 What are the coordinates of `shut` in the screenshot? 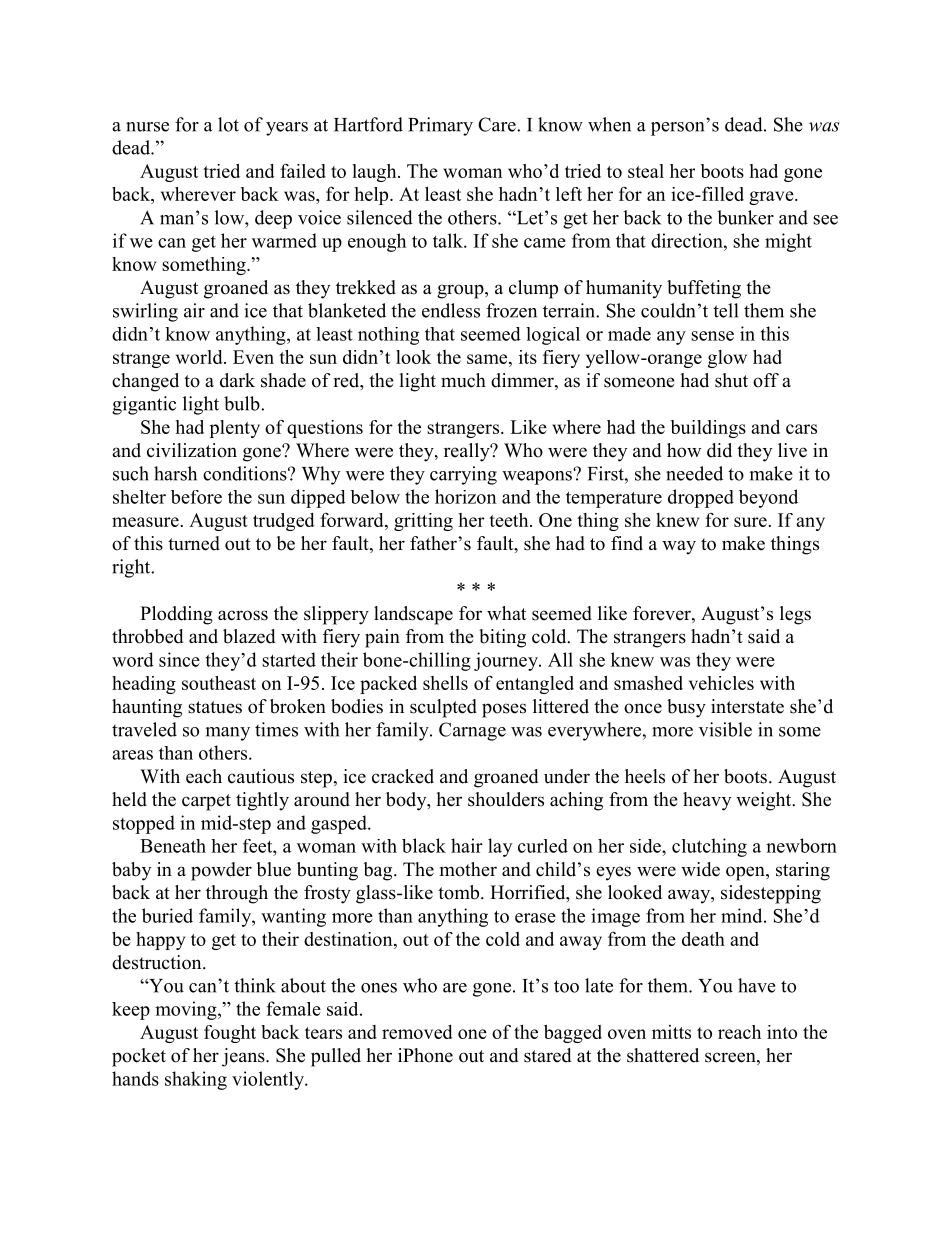 It's located at (731, 380).
